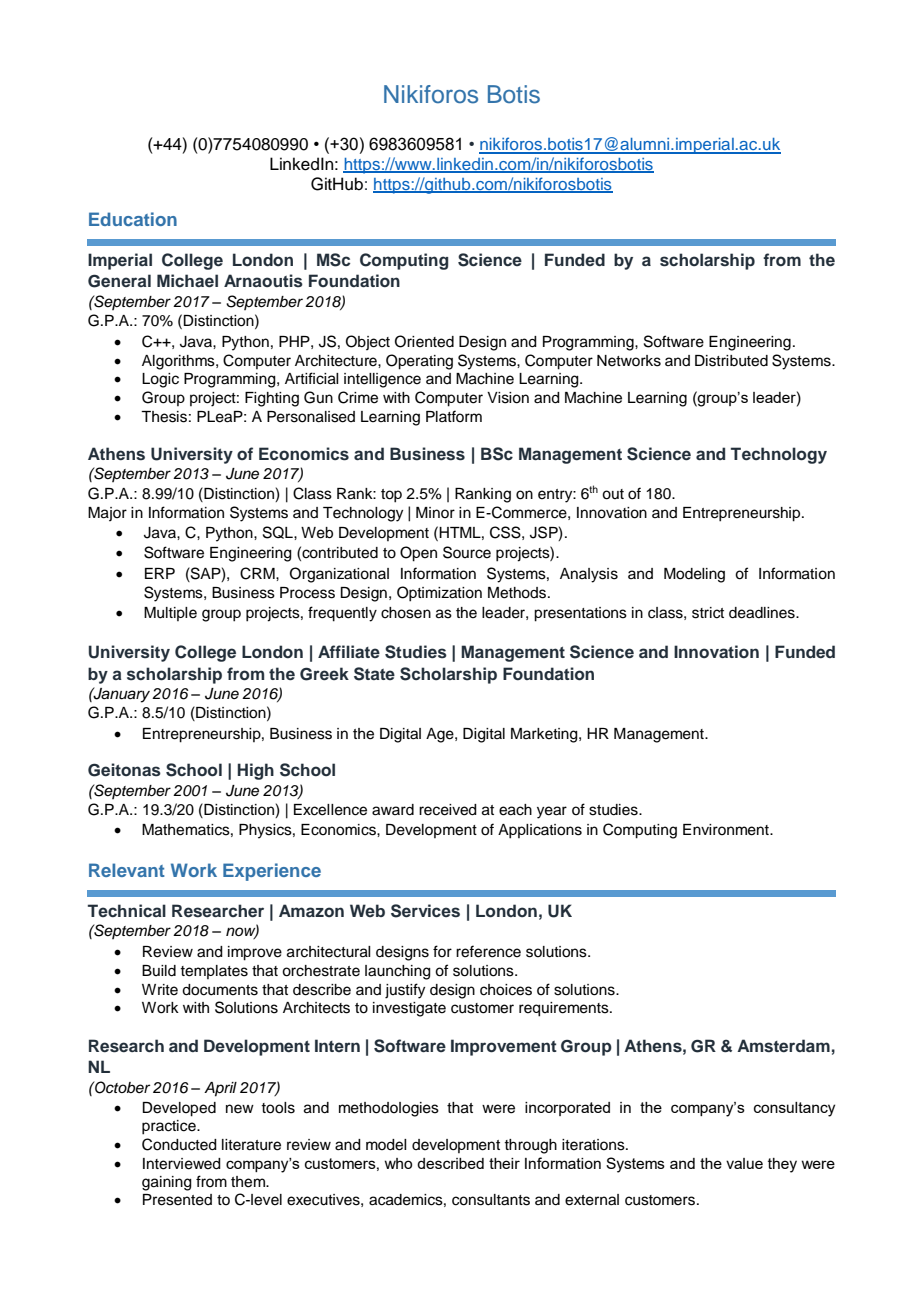 The width and height of the screenshot is (924, 1307). Describe the element at coordinates (160, 573) in the screenshot. I see `ERP` at that location.
